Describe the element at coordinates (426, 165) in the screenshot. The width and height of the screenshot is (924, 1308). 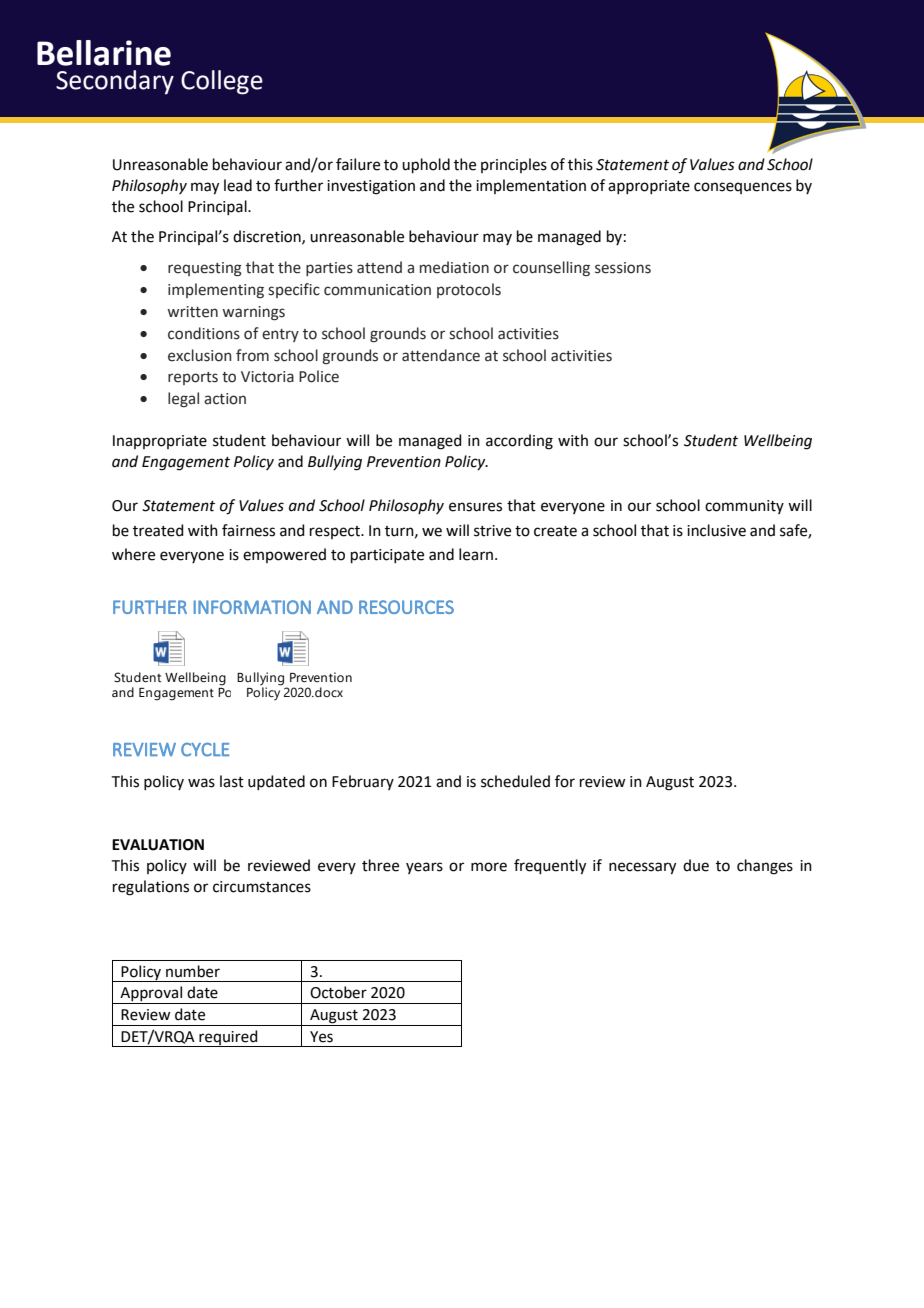
I see `uphold` at that location.
